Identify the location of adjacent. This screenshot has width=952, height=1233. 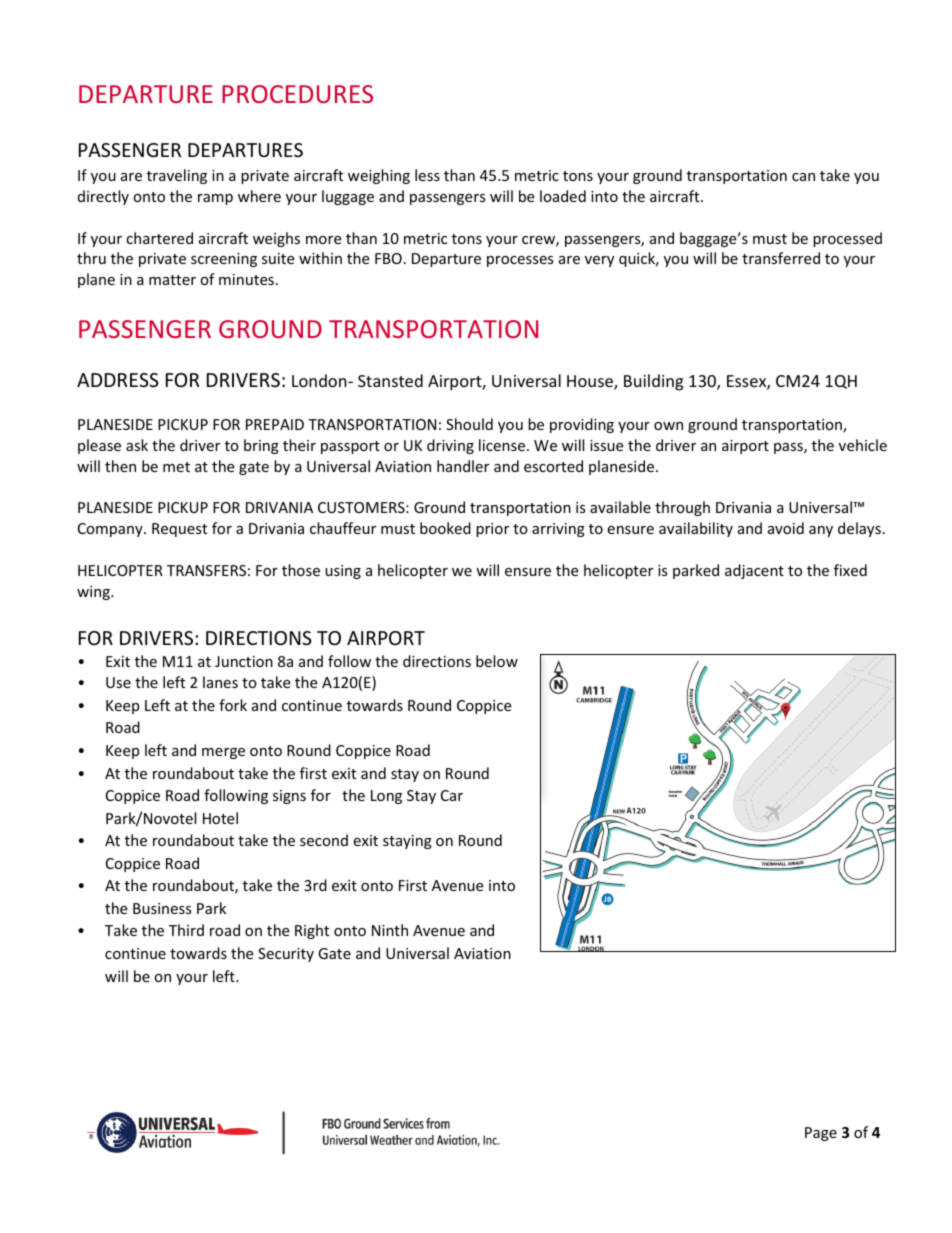
(754, 571).
